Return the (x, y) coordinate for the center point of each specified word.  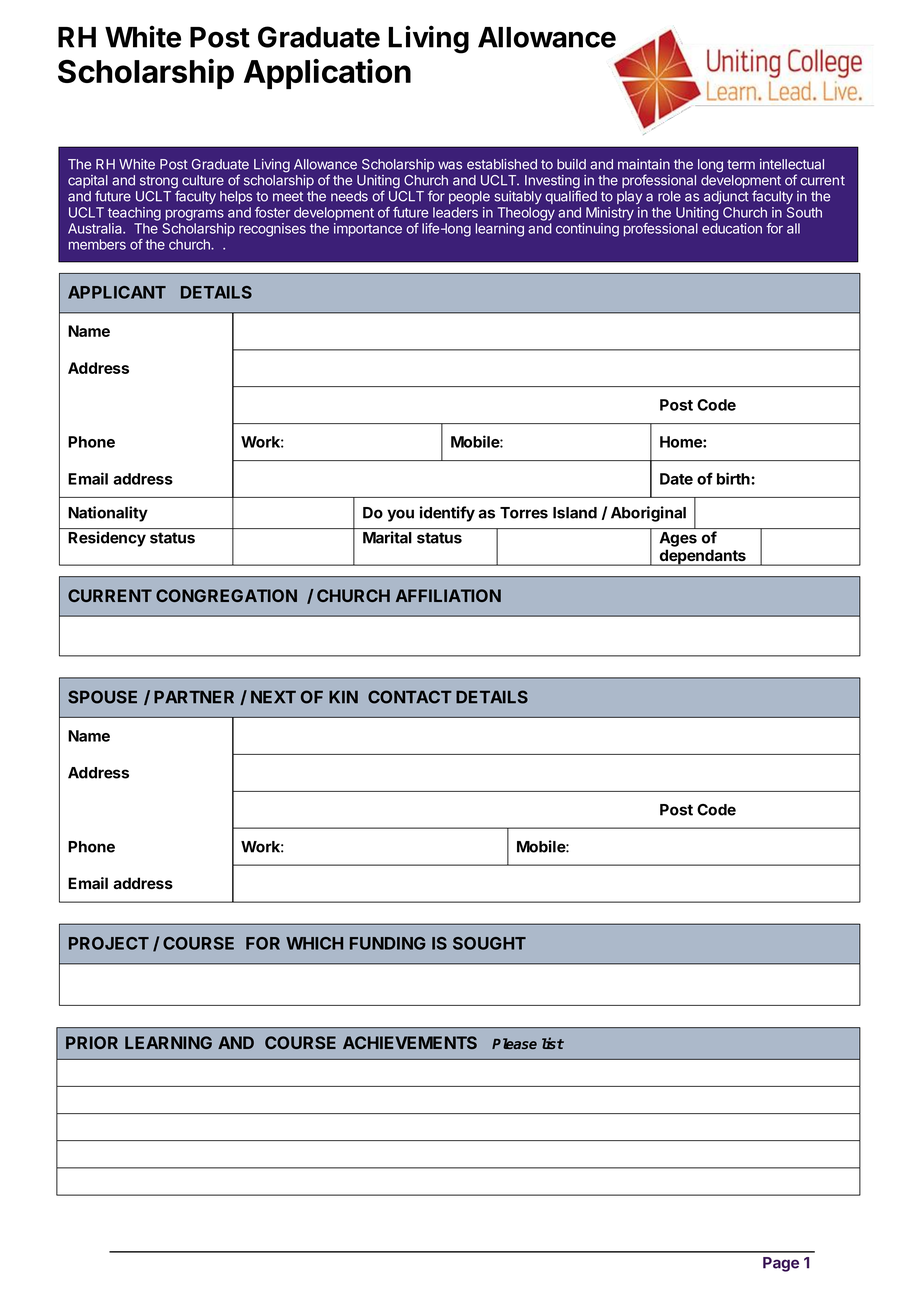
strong (160, 183)
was (450, 165)
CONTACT (410, 697)
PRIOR (92, 1042)
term (741, 165)
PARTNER (194, 697)
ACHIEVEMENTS (410, 1042)
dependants (702, 557)
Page (781, 1264)
